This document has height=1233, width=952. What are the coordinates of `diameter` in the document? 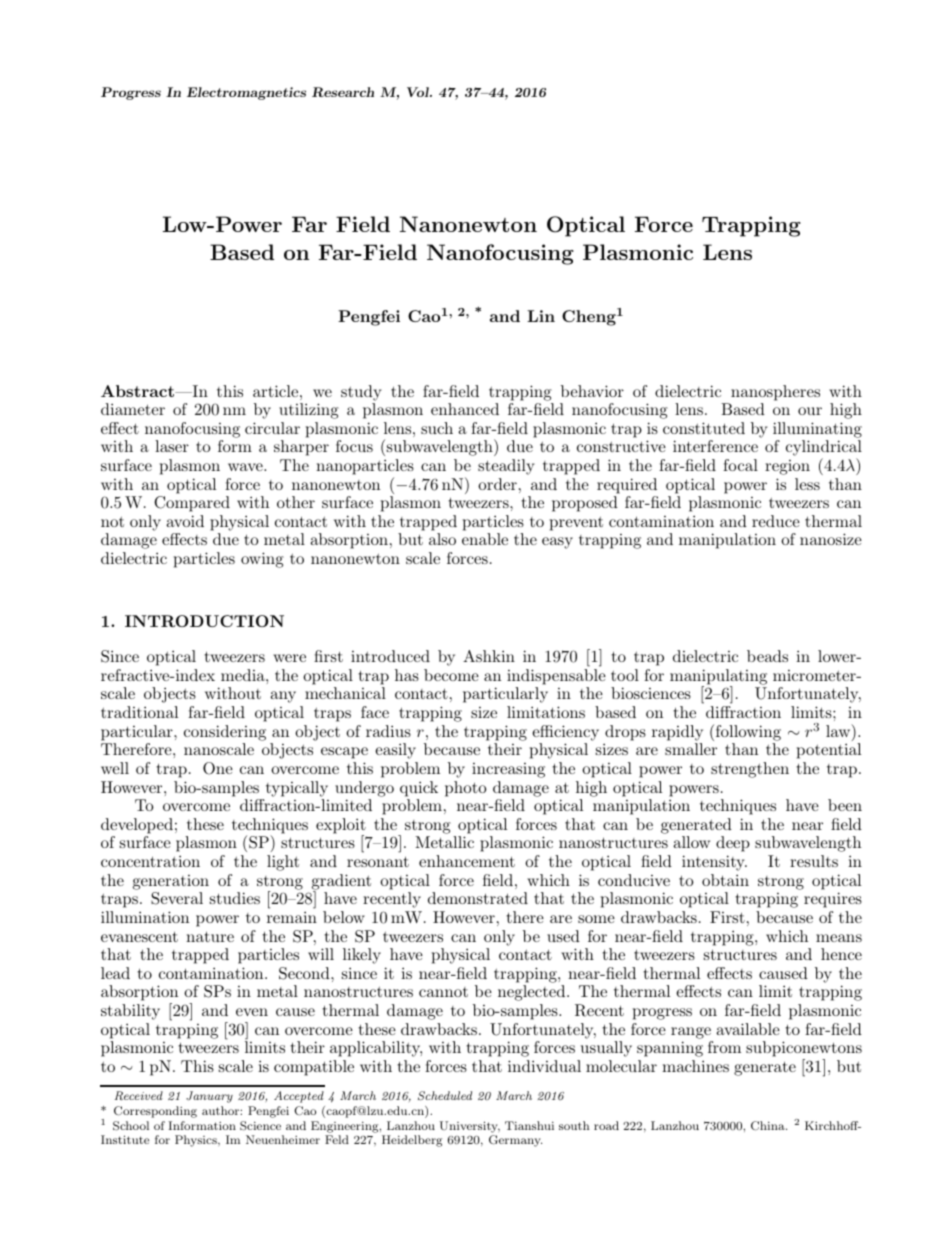 It's located at (133, 409).
